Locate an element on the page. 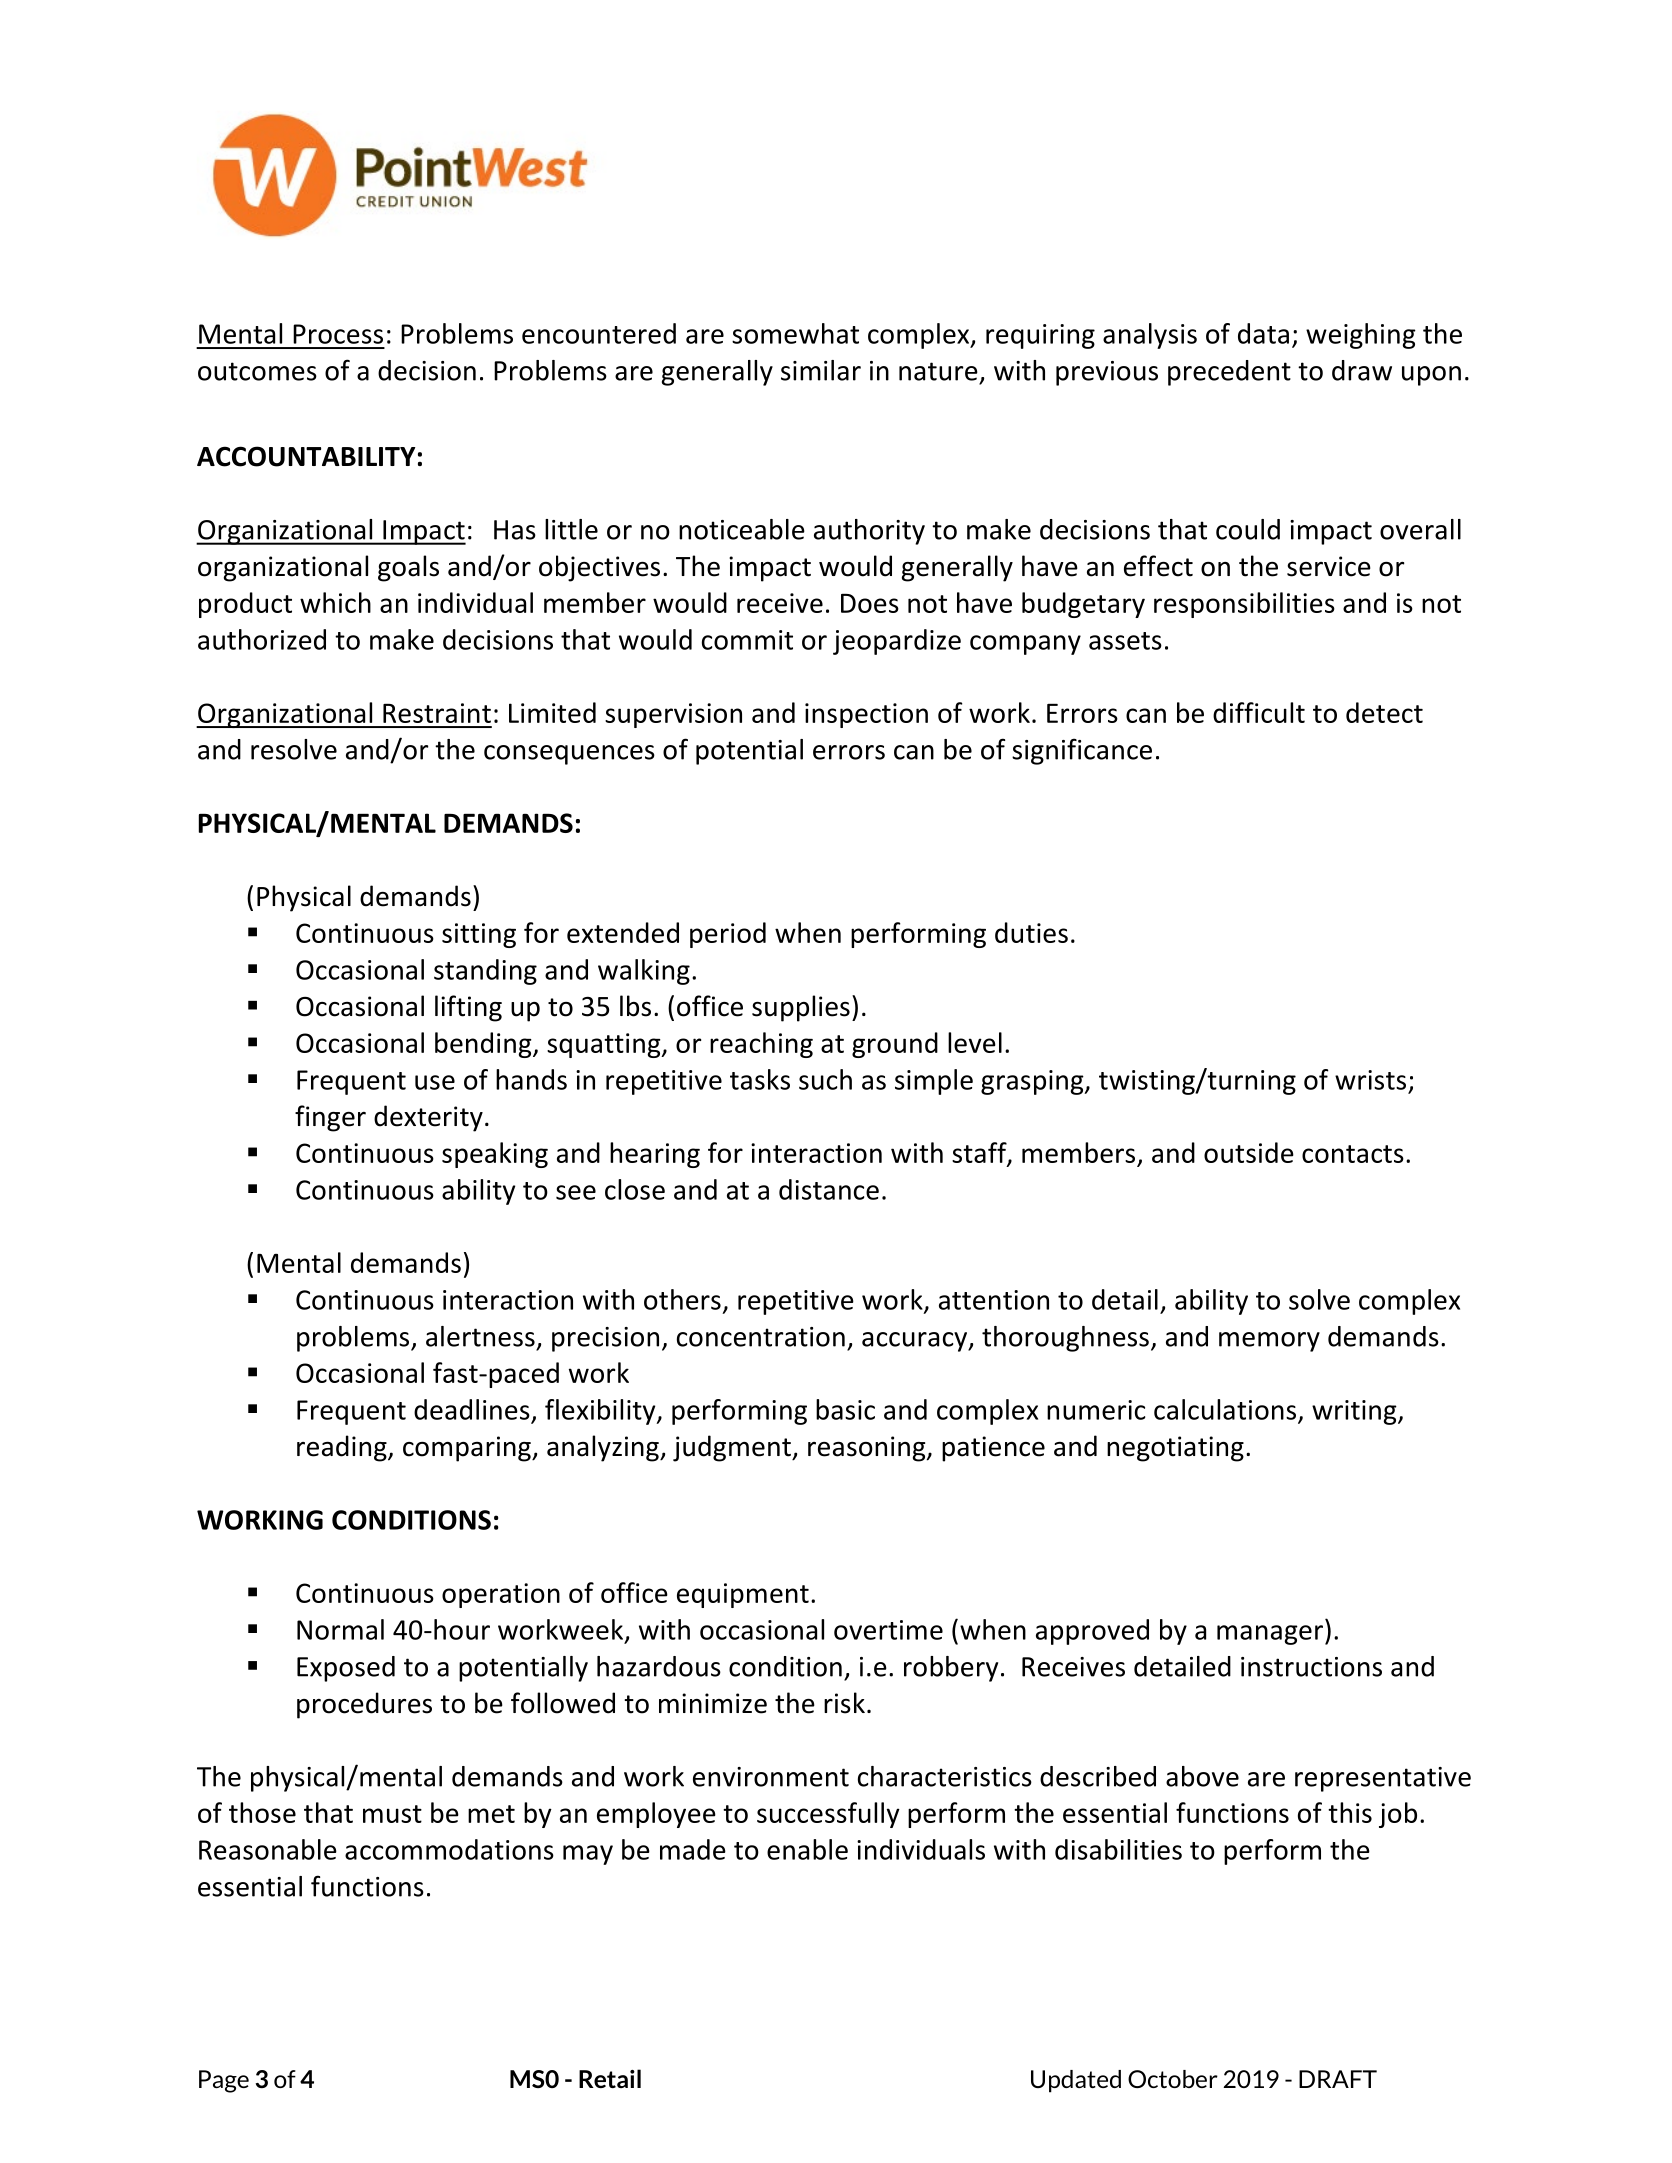 This page has width=1672, height=2163. sitting is located at coordinates (479, 935).
